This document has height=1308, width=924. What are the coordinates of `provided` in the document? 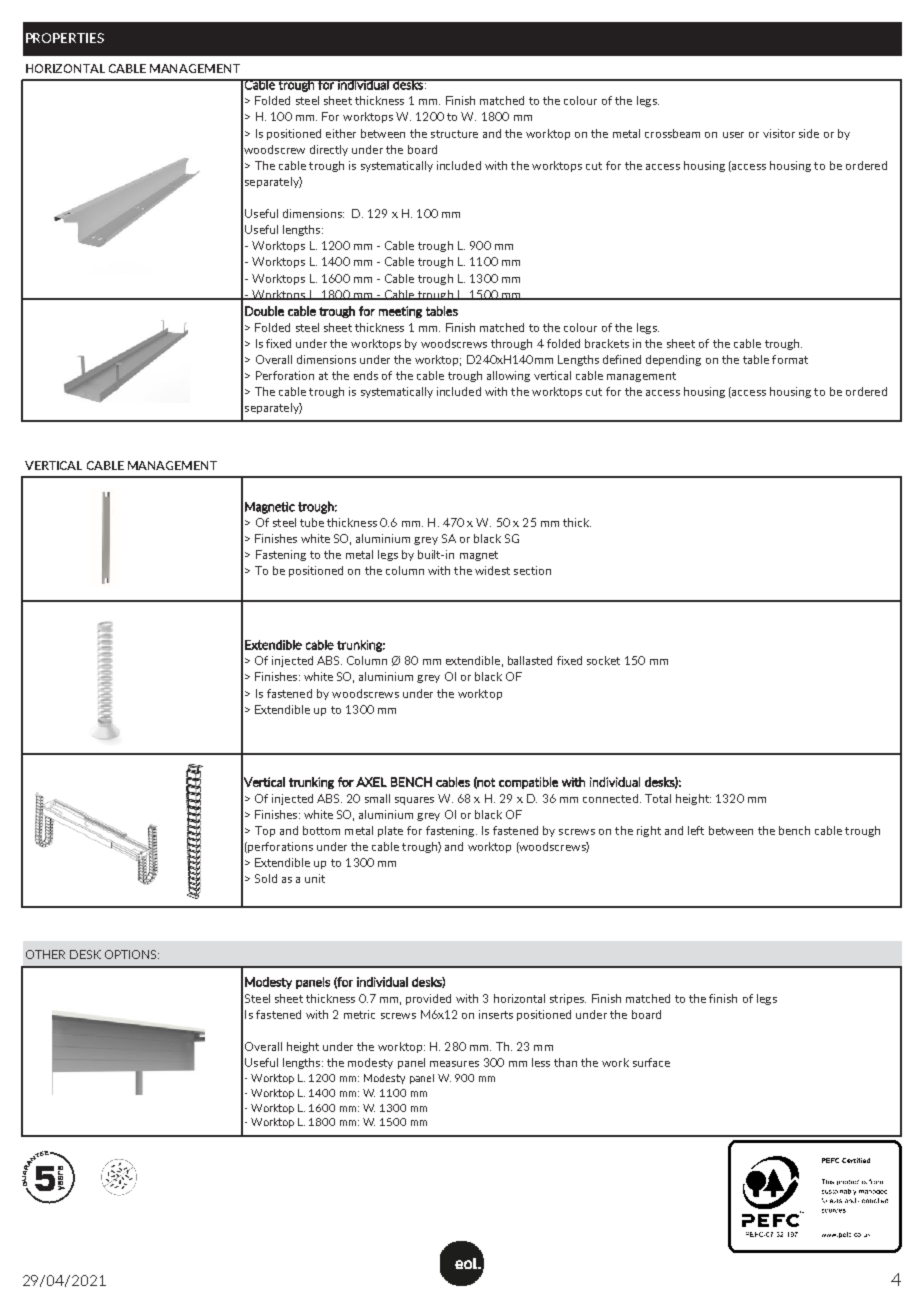 It's located at (428, 999).
